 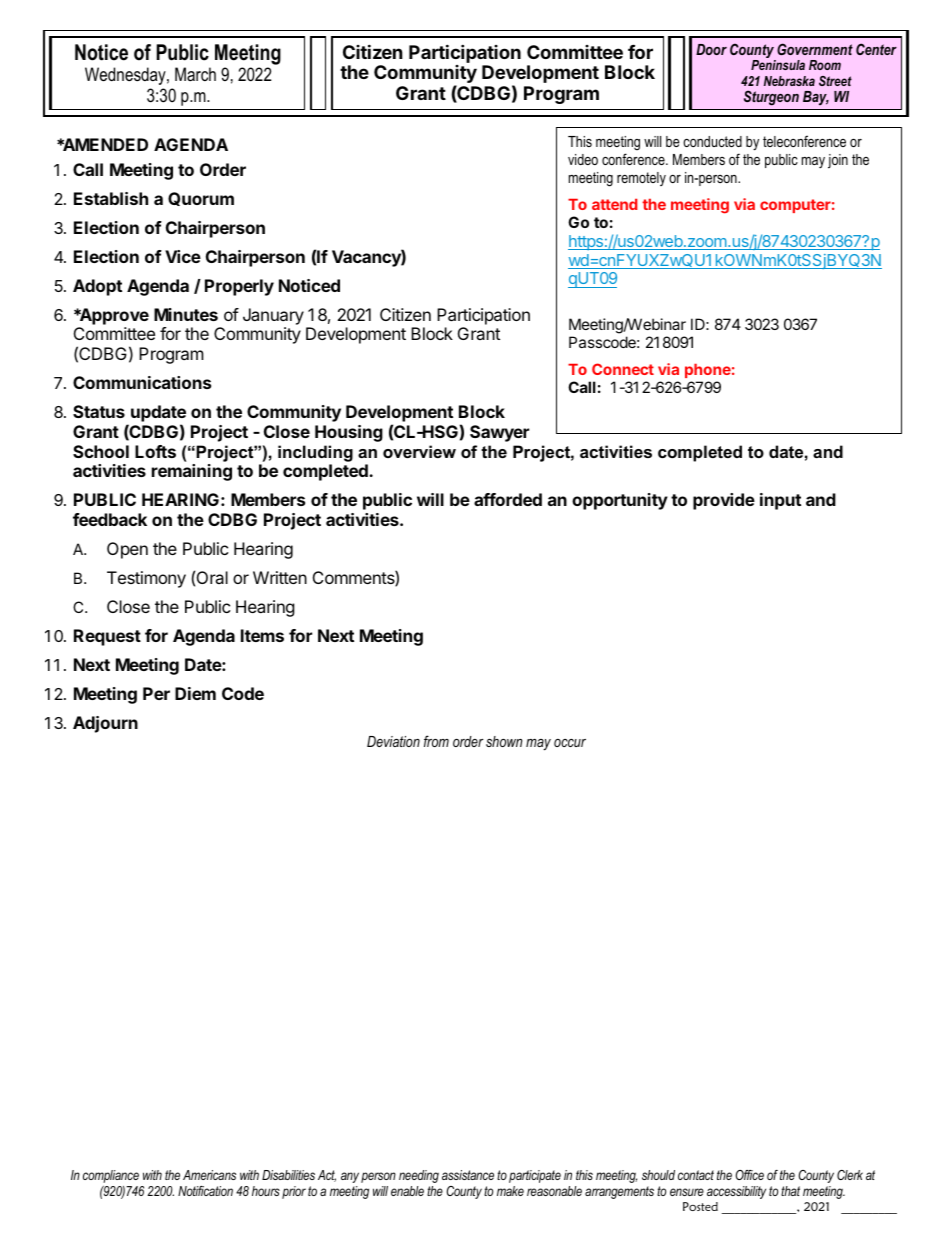 I want to click on Connect, so click(x=623, y=369).
